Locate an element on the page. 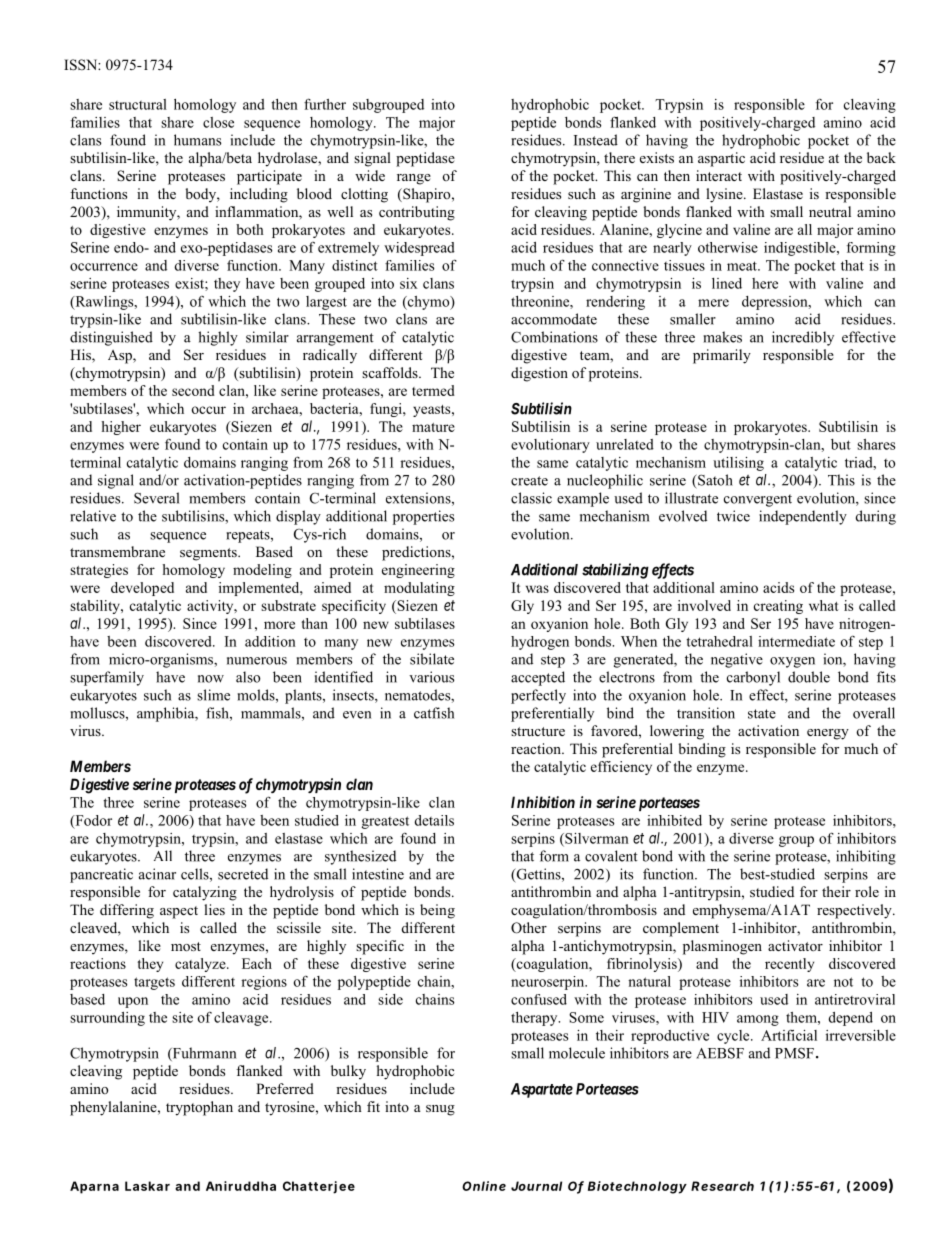 The height and width of the page is (1233, 952). secreted is located at coordinates (243, 874).
